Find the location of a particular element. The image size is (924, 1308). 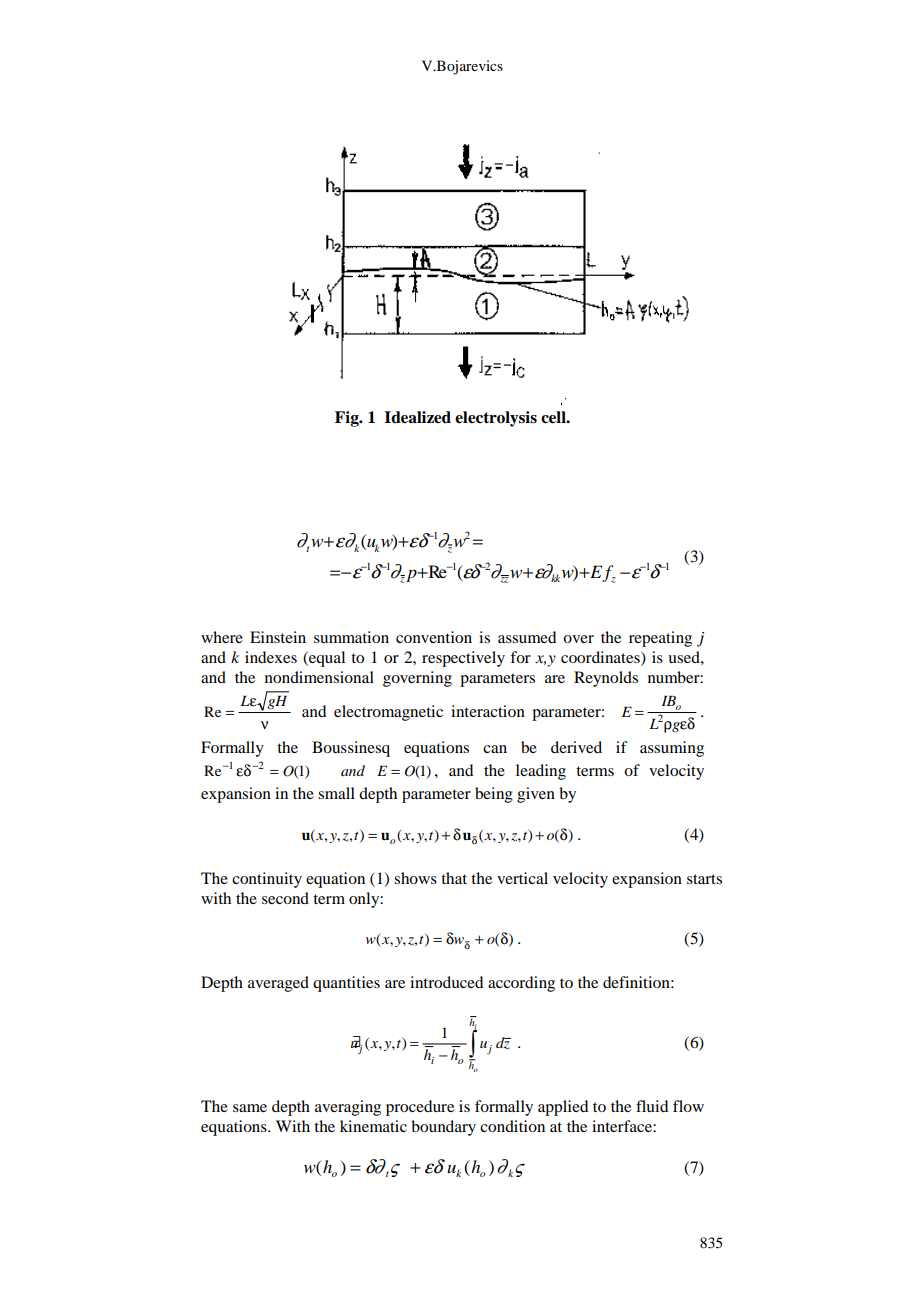

electrolysis is located at coordinates (496, 419).
